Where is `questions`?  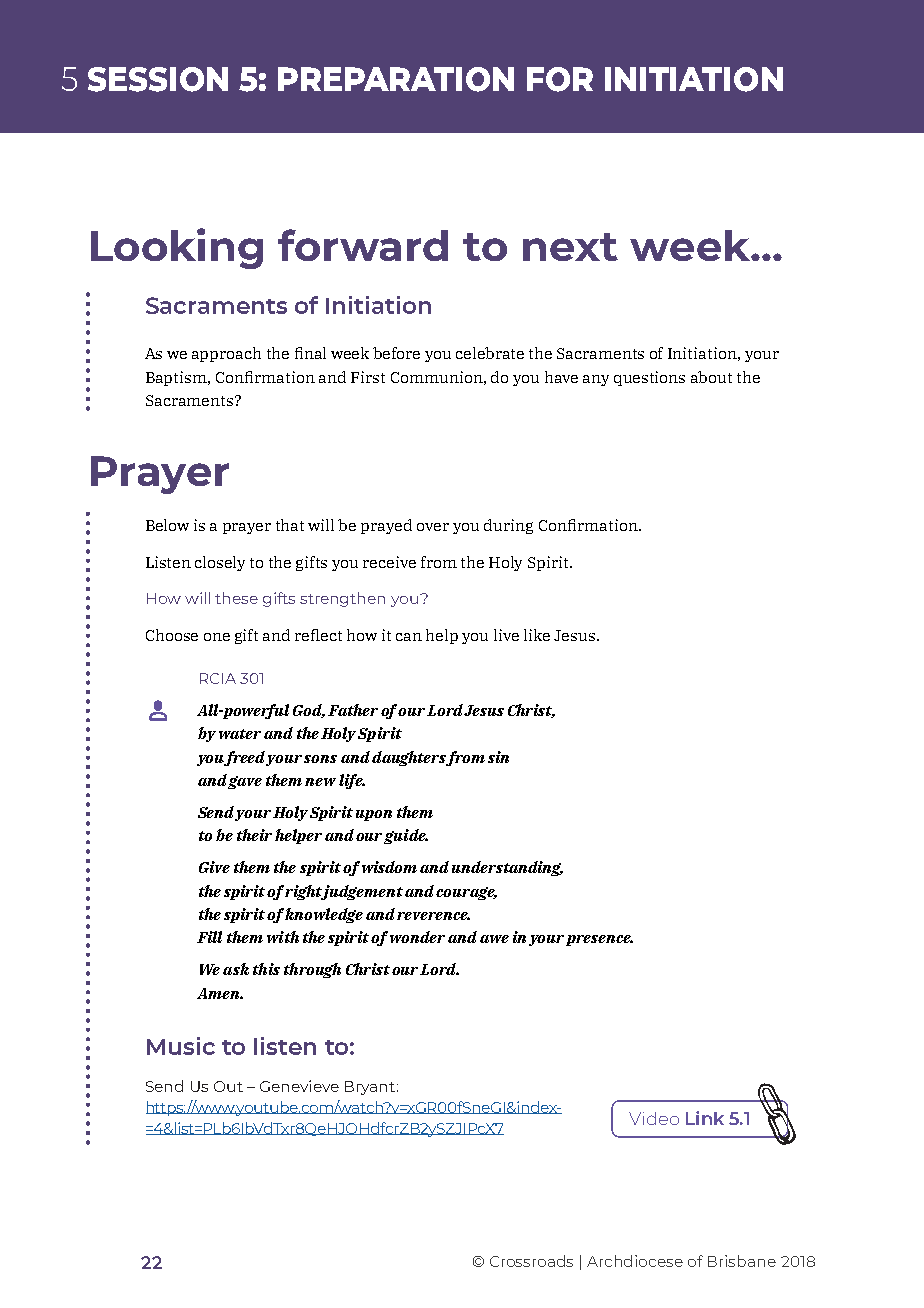 questions is located at coordinates (649, 378).
